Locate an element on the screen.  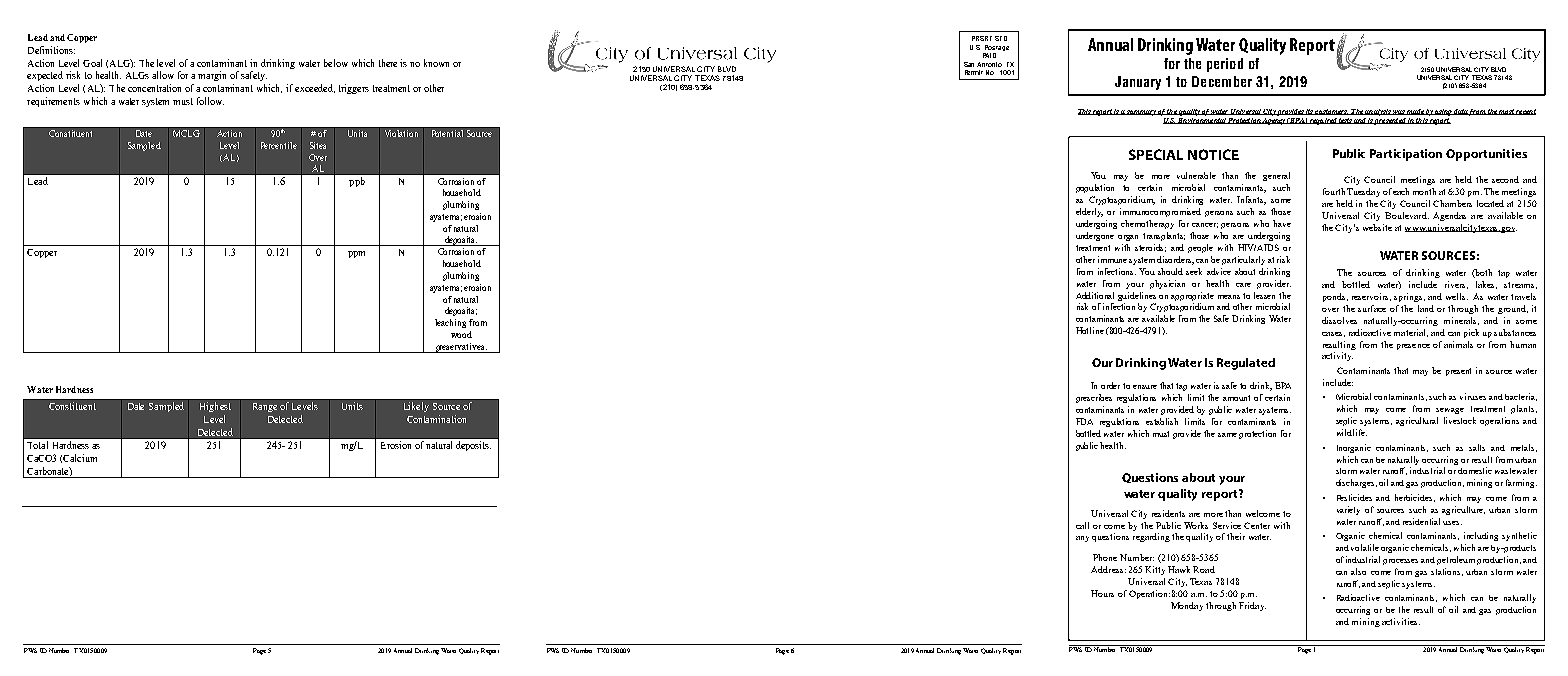
Agendas is located at coordinates (1449, 216).
